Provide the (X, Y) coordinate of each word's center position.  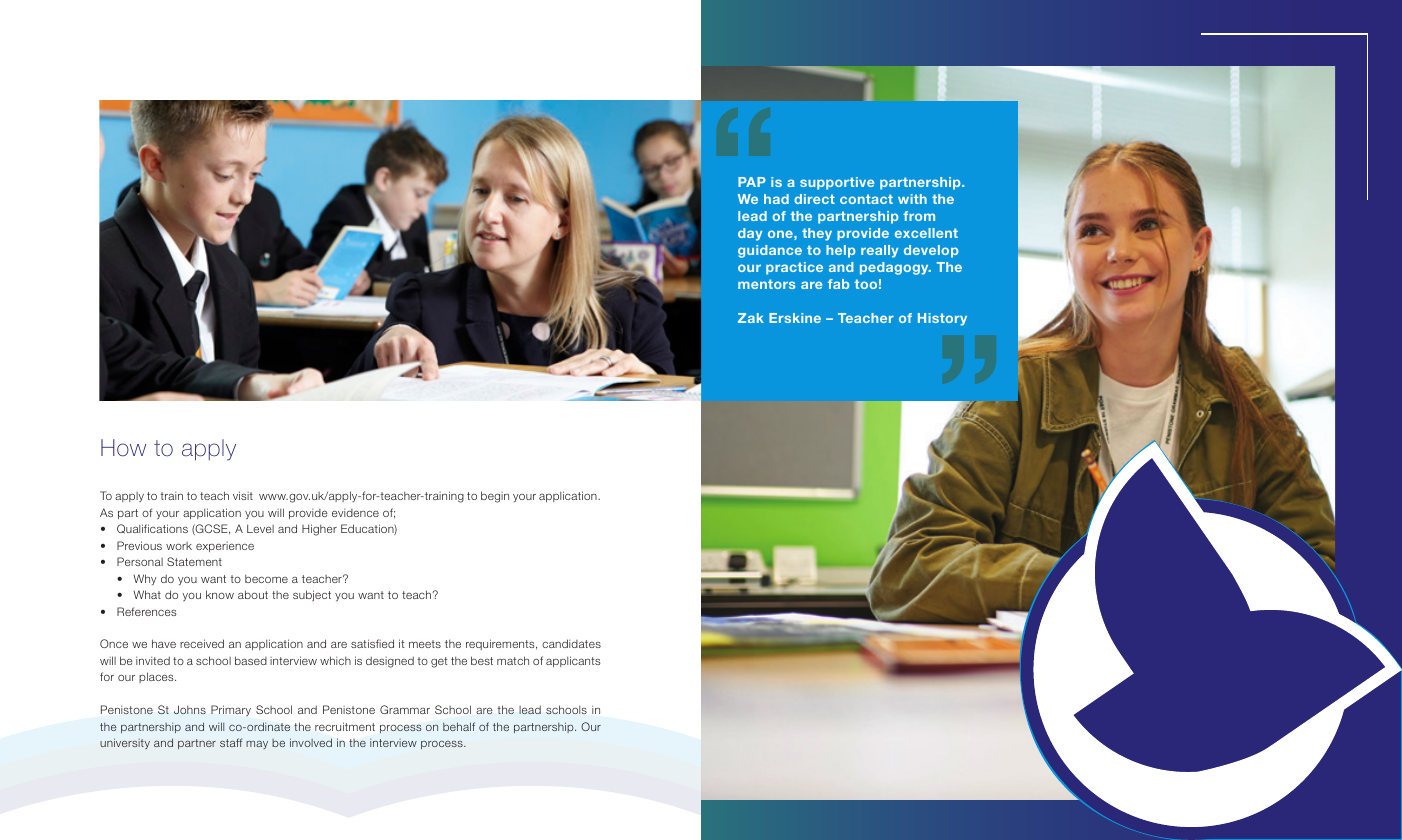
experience (225, 547)
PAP (752, 182)
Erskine (795, 318)
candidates (571, 643)
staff (231, 742)
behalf (459, 726)
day (750, 234)
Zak (751, 318)
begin (495, 497)
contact (866, 199)
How (123, 447)
